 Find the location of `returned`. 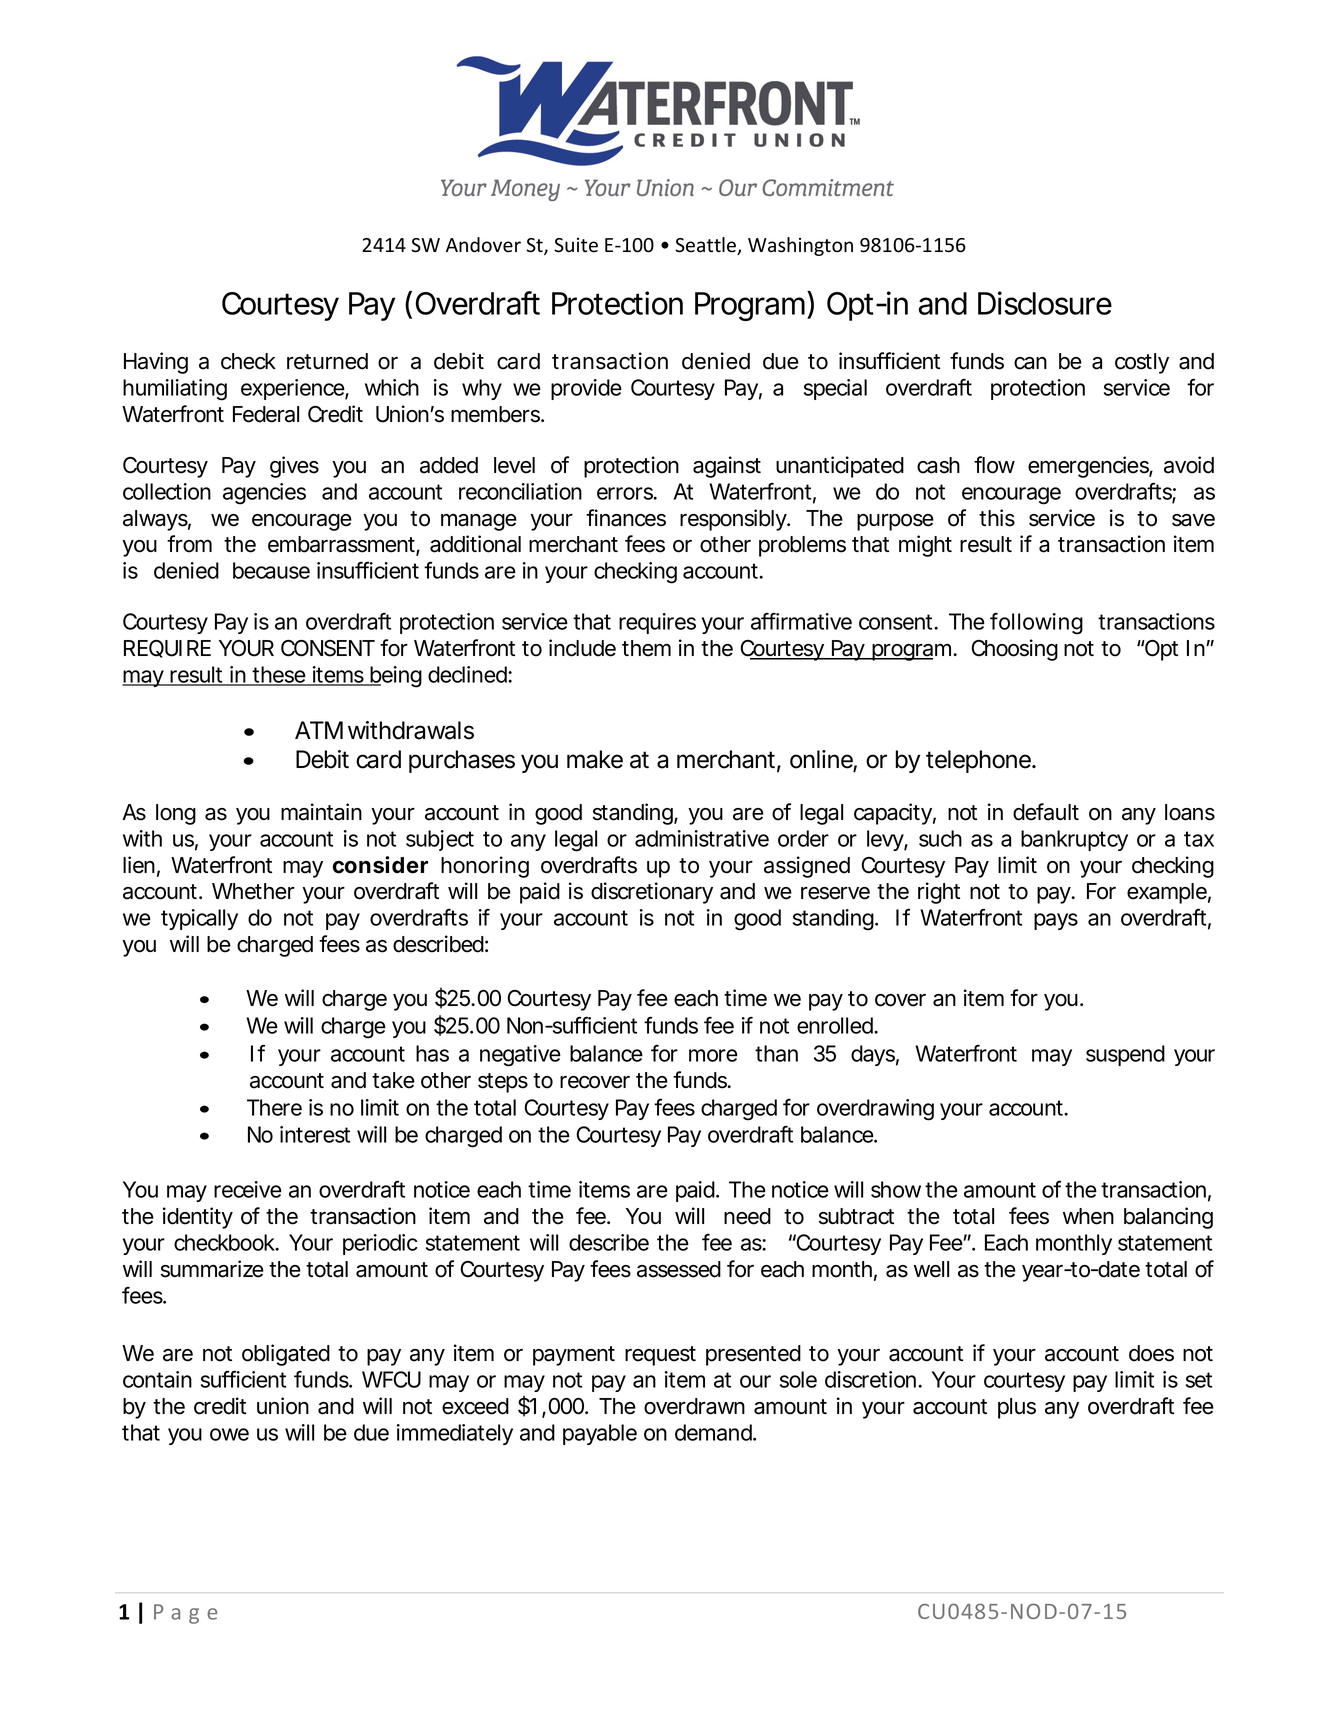

returned is located at coordinates (327, 361).
